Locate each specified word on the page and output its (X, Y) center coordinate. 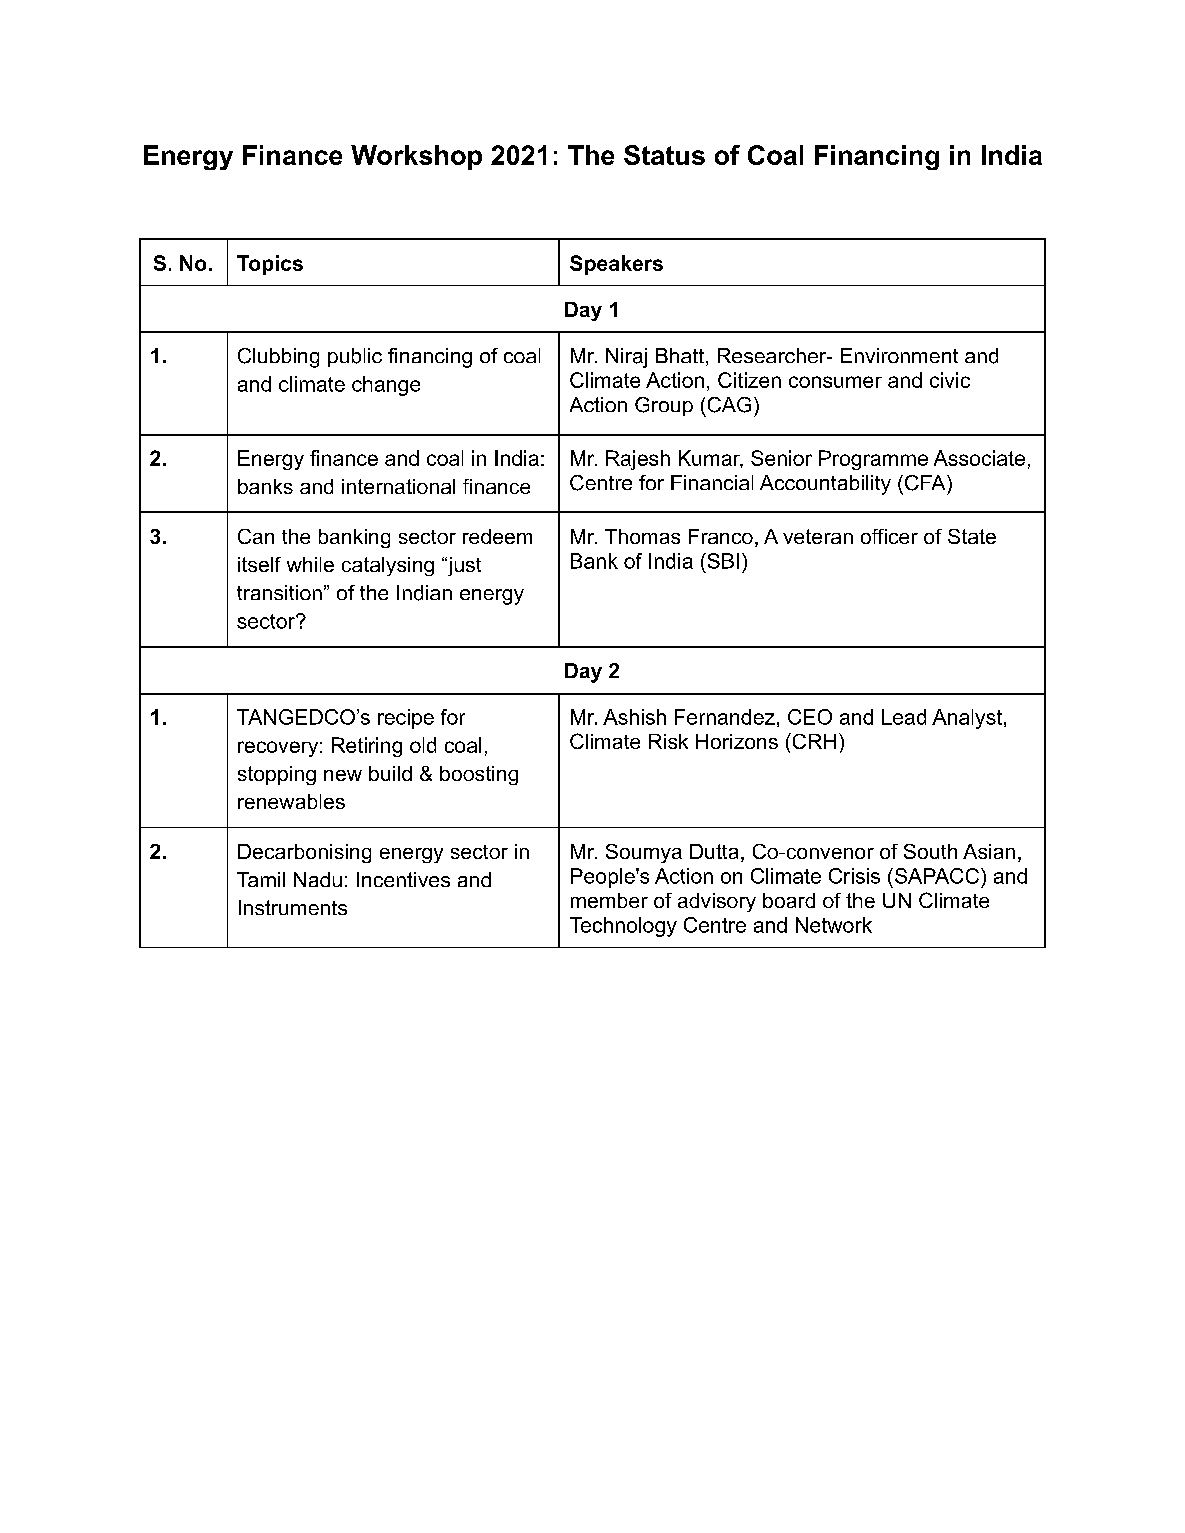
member (609, 900)
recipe (406, 719)
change (386, 386)
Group (664, 406)
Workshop (416, 157)
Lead (904, 717)
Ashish (634, 717)
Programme (873, 460)
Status (664, 155)
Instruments (293, 907)
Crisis (854, 876)
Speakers (616, 265)
